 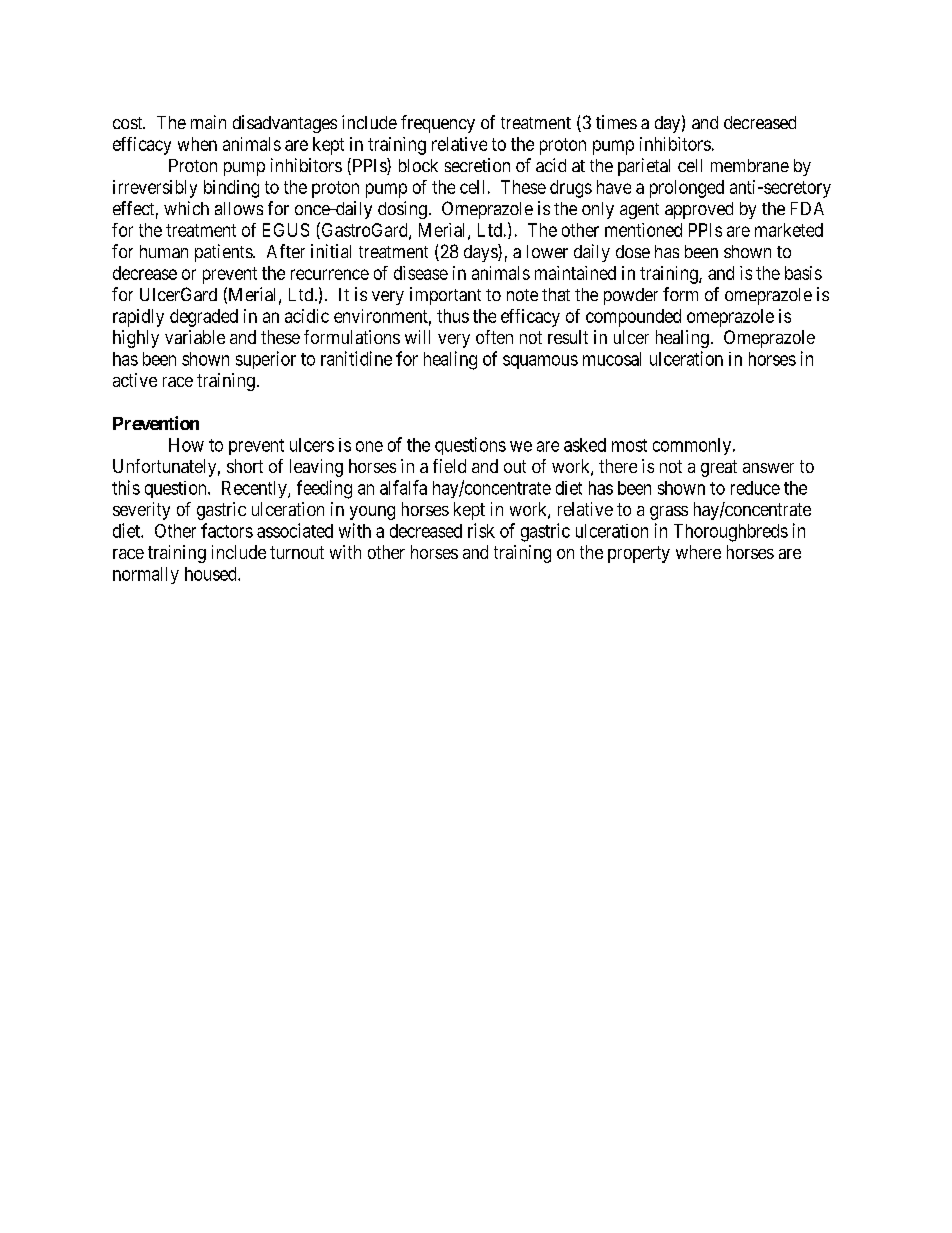 What do you see at coordinates (212, 574) in the image?
I see `housed` at bounding box center [212, 574].
